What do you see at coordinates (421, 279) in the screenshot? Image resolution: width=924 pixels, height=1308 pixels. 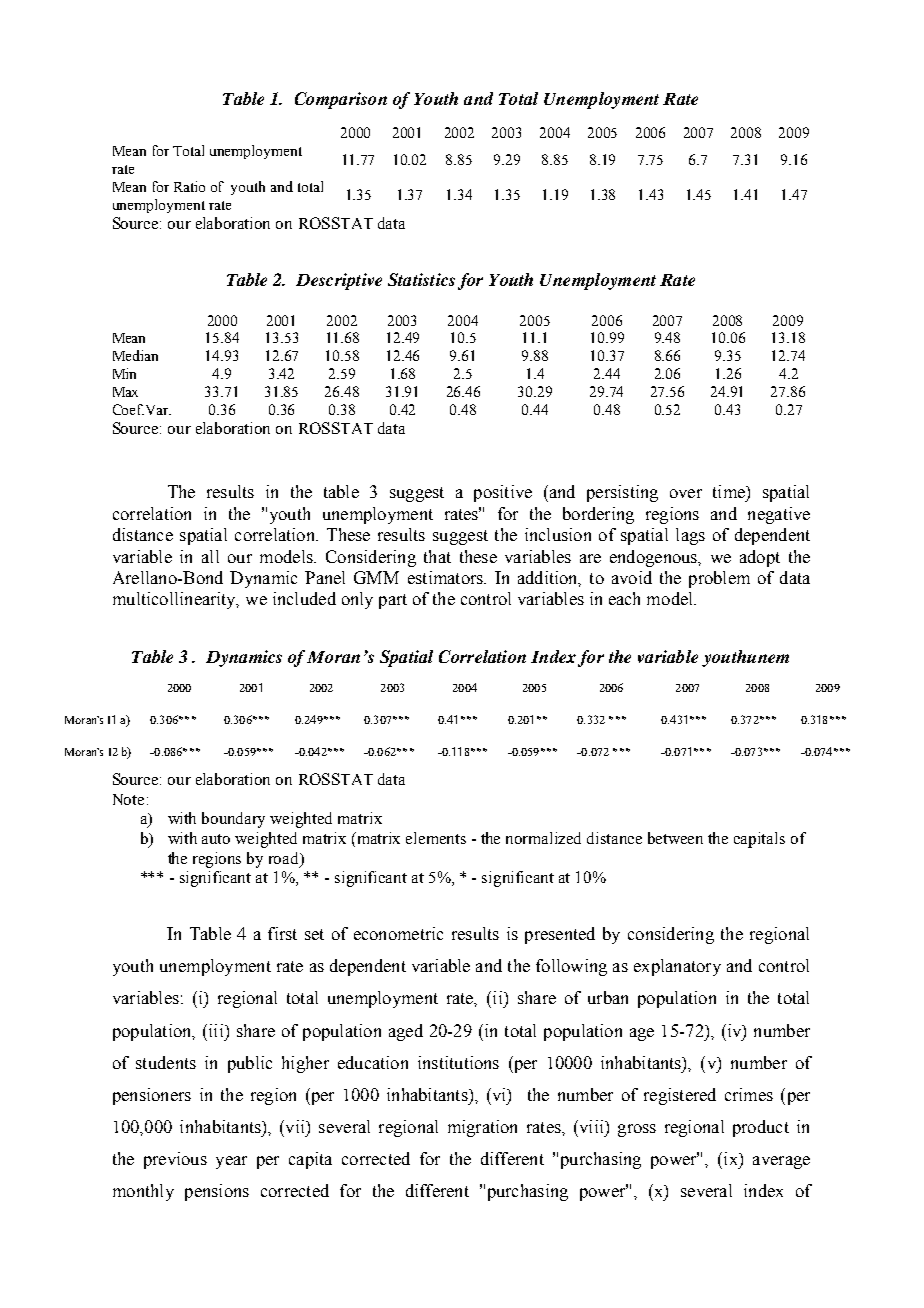 I see `Statistics` at bounding box center [421, 279].
